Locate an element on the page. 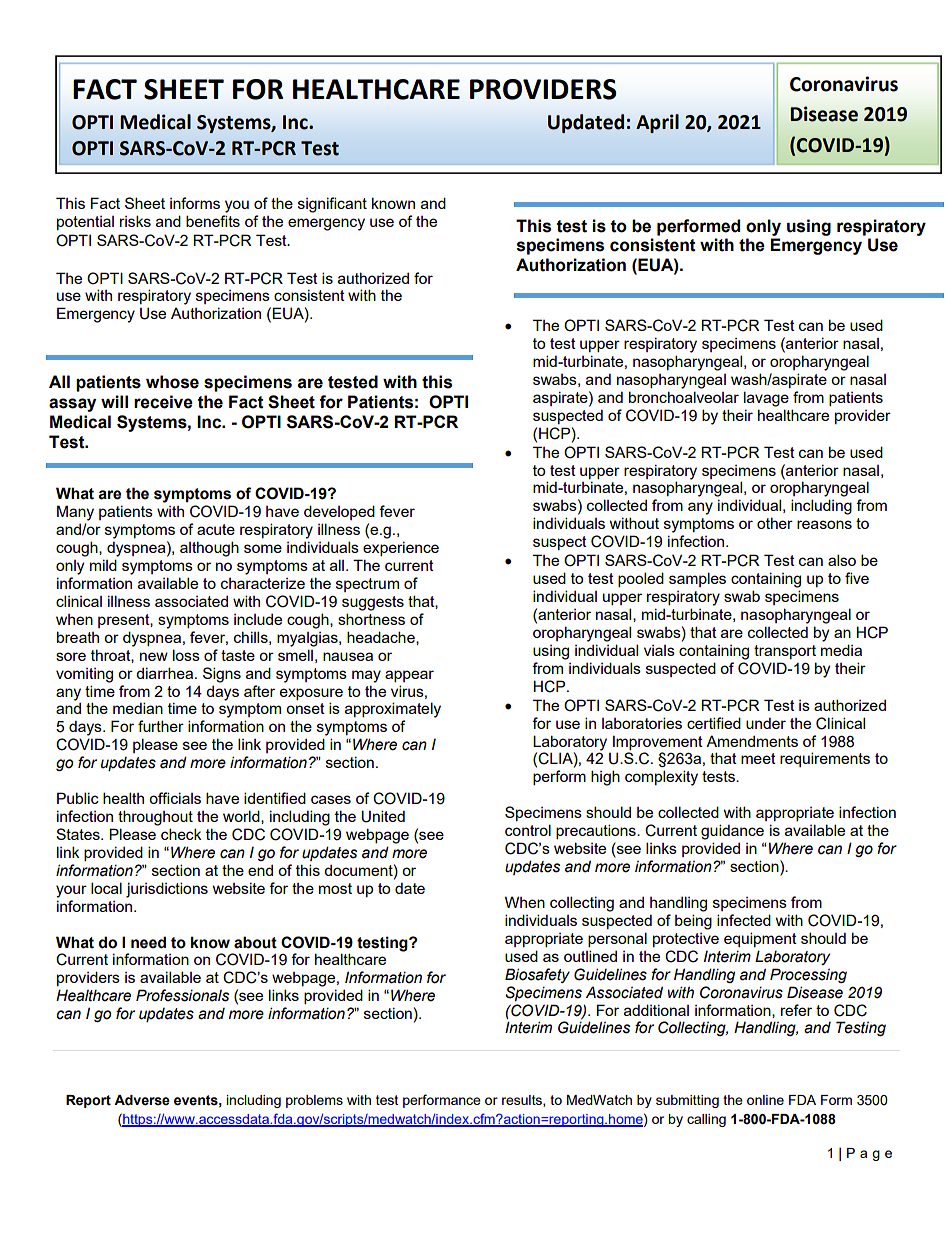  Adverse is located at coordinates (142, 1100).
